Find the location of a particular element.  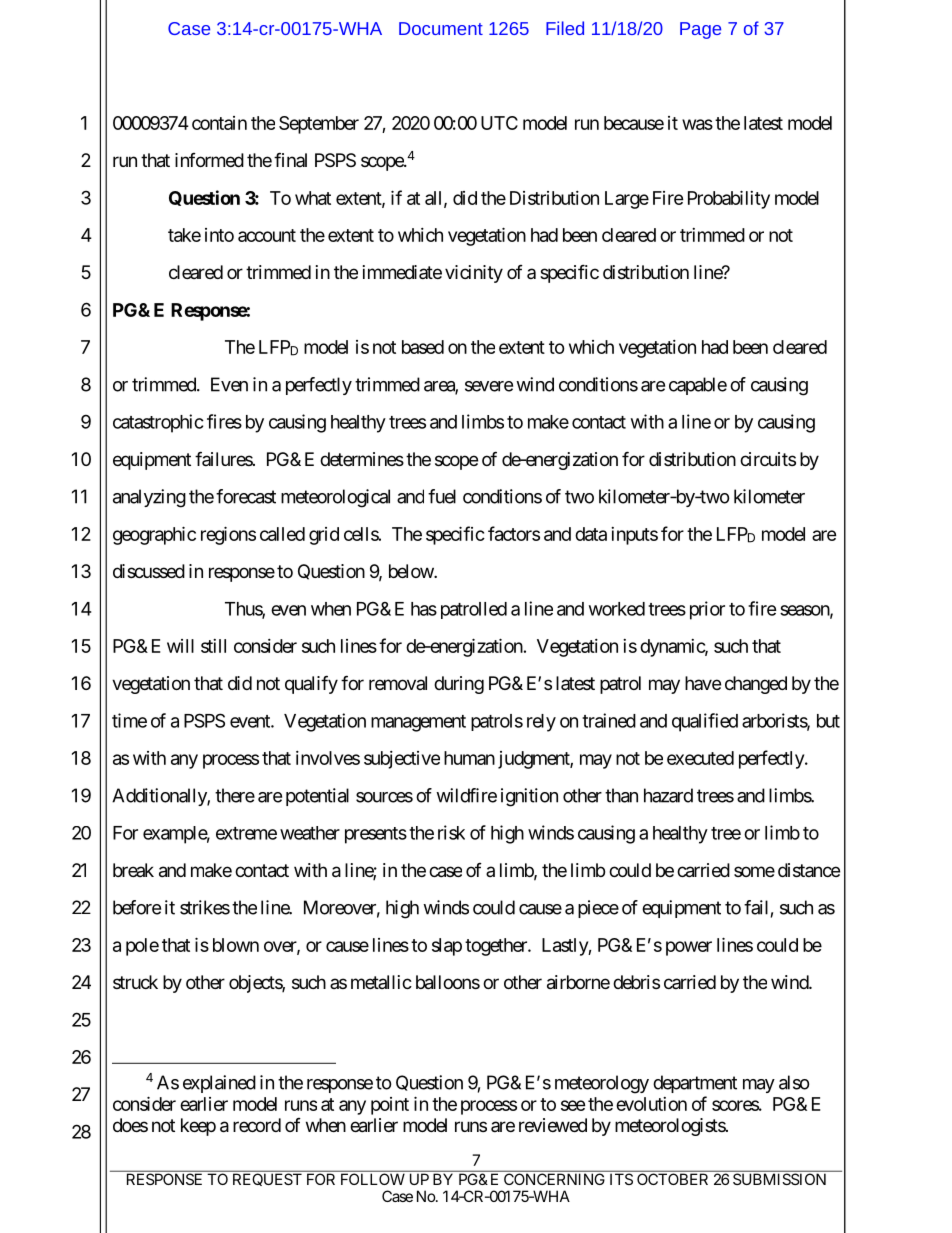

still is located at coordinates (213, 646).
